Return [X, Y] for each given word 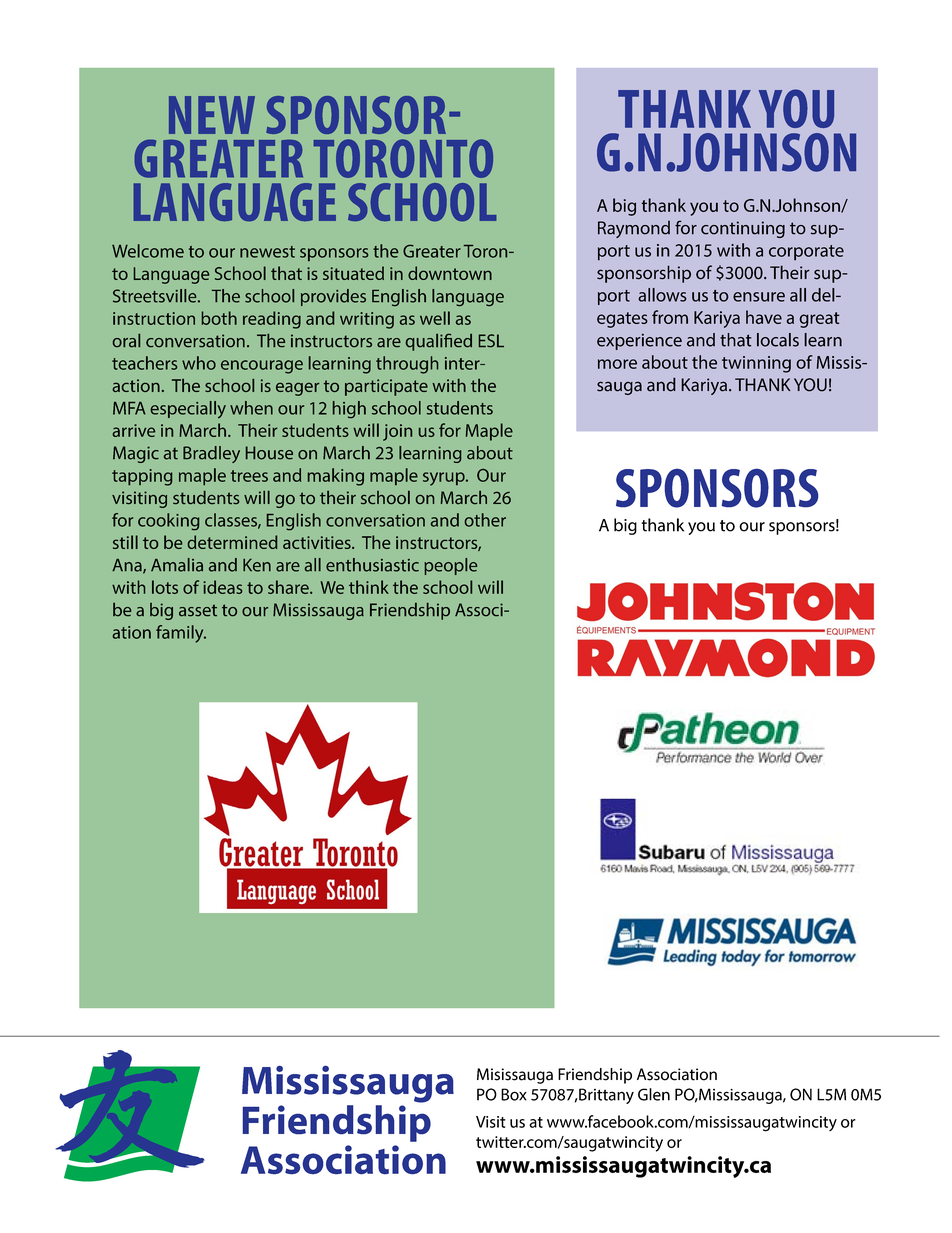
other [485, 520]
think [369, 587]
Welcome [148, 251]
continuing [743, 229]
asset [198, 610]
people [450, 566]
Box [514, 1094]
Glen [654, 1094]
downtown [450, 273]
